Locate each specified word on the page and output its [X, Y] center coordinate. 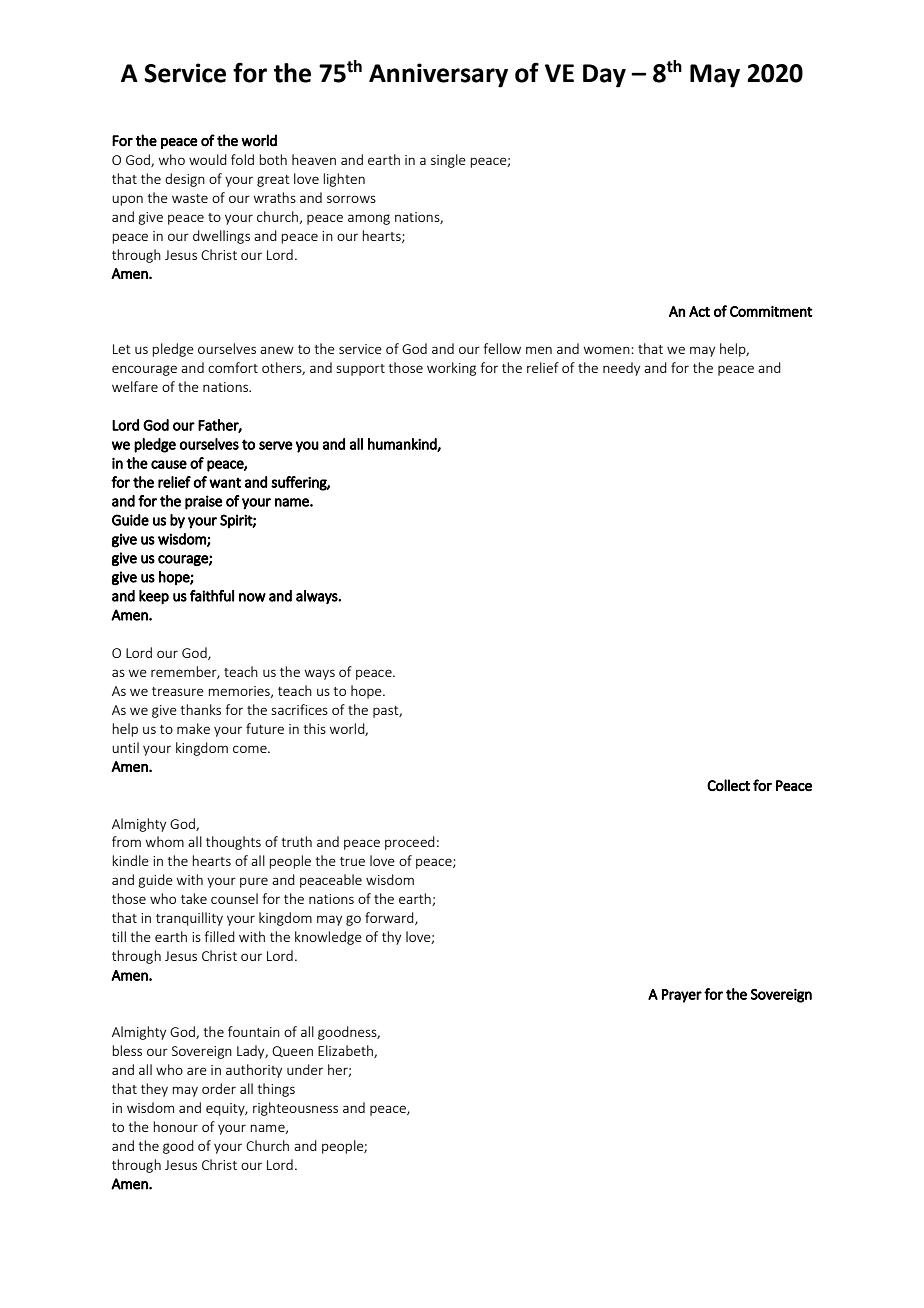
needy [621, 369]
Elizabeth [346, 1051]
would [208, 159]
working [451, 369]
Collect [728, 785]
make [193, 728]
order [219, 1088]
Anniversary [438, 75]
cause [169, 464]
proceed [410, 843]
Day [604, 76]
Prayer [682, 996]
